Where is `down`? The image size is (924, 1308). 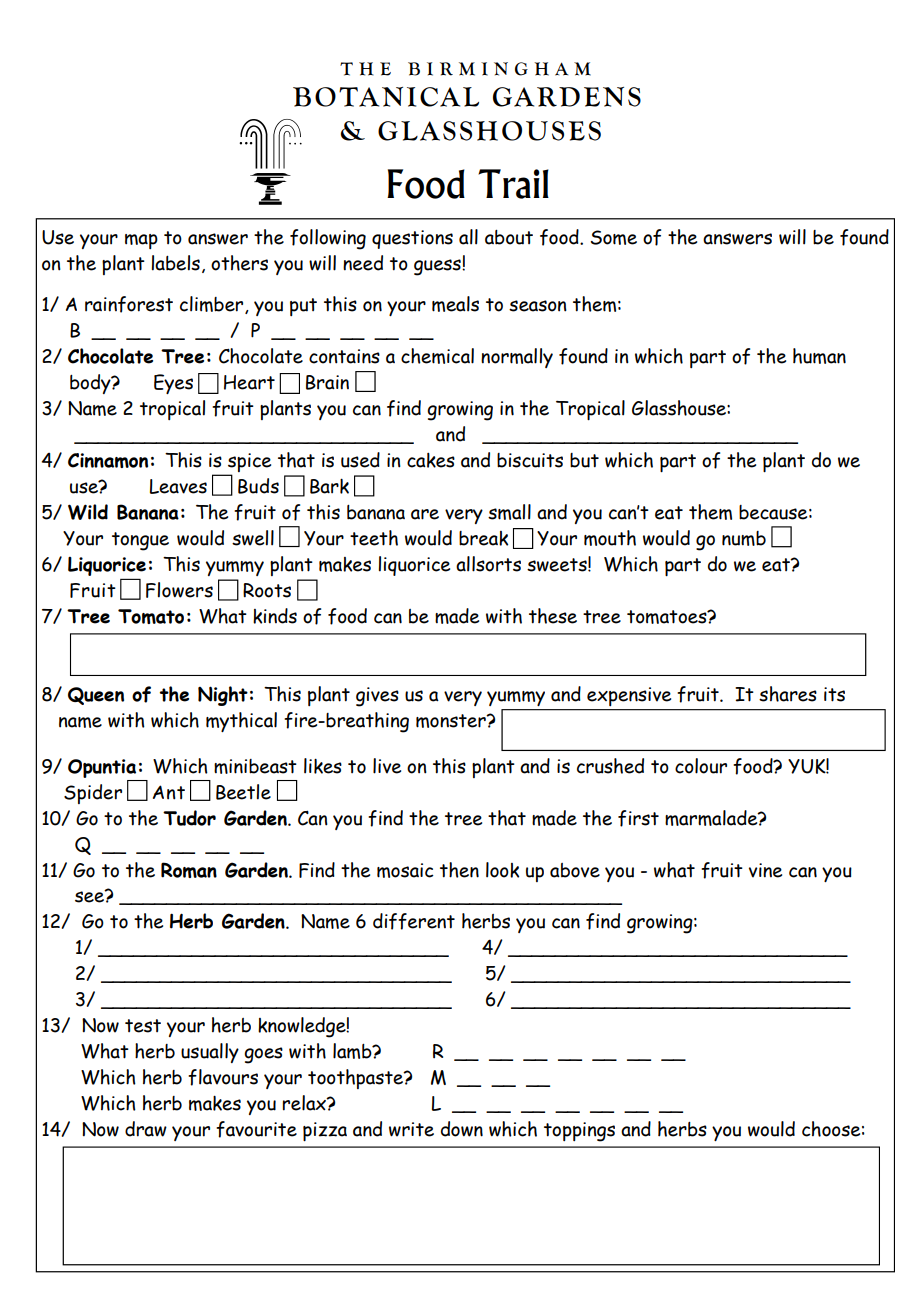 down is located at coordinates (462, 1129).
